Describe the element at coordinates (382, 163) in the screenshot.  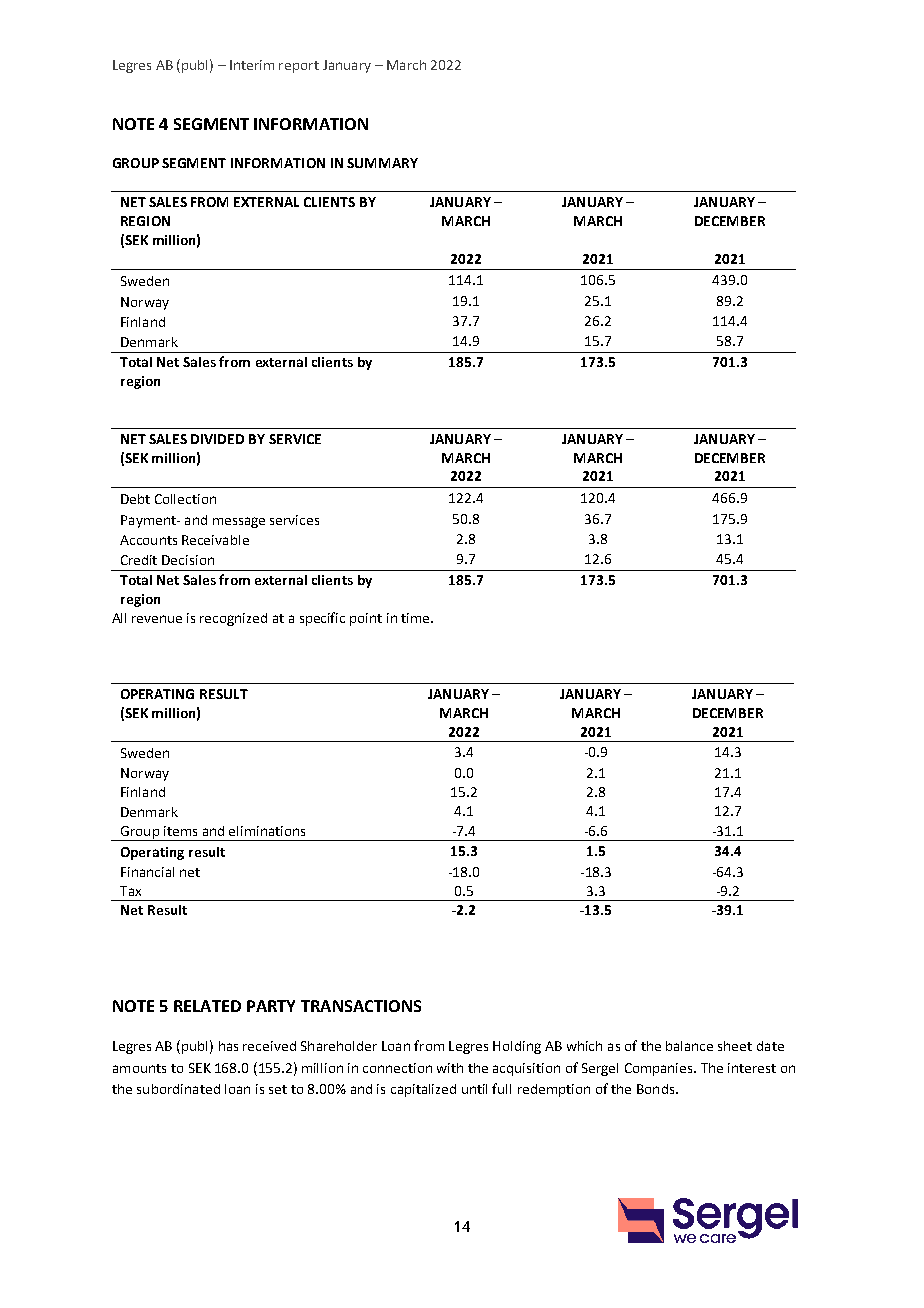
I see `SUMMARY` at that location.
